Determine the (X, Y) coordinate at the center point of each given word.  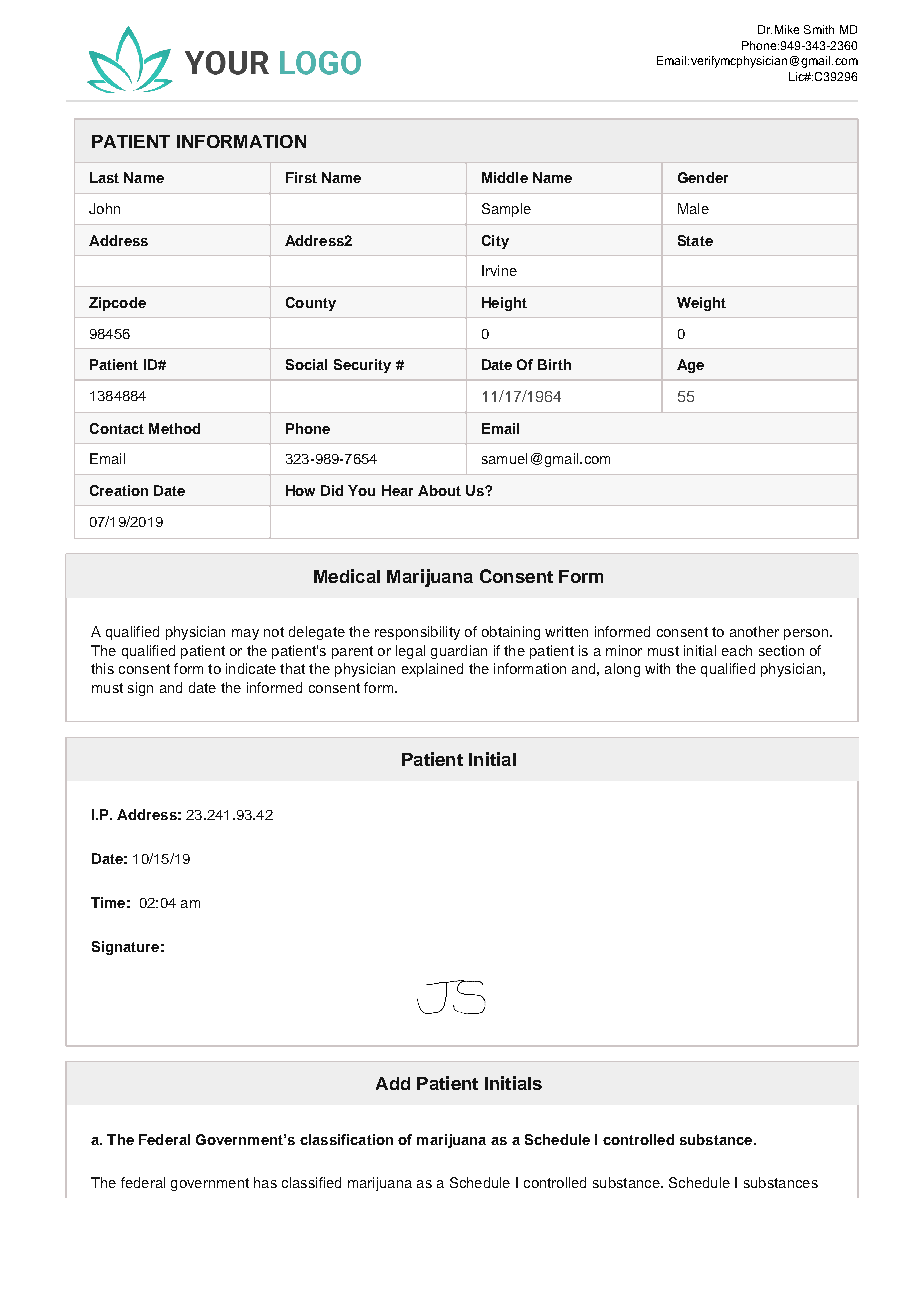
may (245, 634)
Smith (819, 29)
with (657, 668)
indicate (251, 668)
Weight (701, 304)
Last (104, 177)
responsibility (417, 633)
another (754, 631)
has (265, 1182)
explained (432, 670)
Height (504, 304)
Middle (505, 177)
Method (174, 428)
